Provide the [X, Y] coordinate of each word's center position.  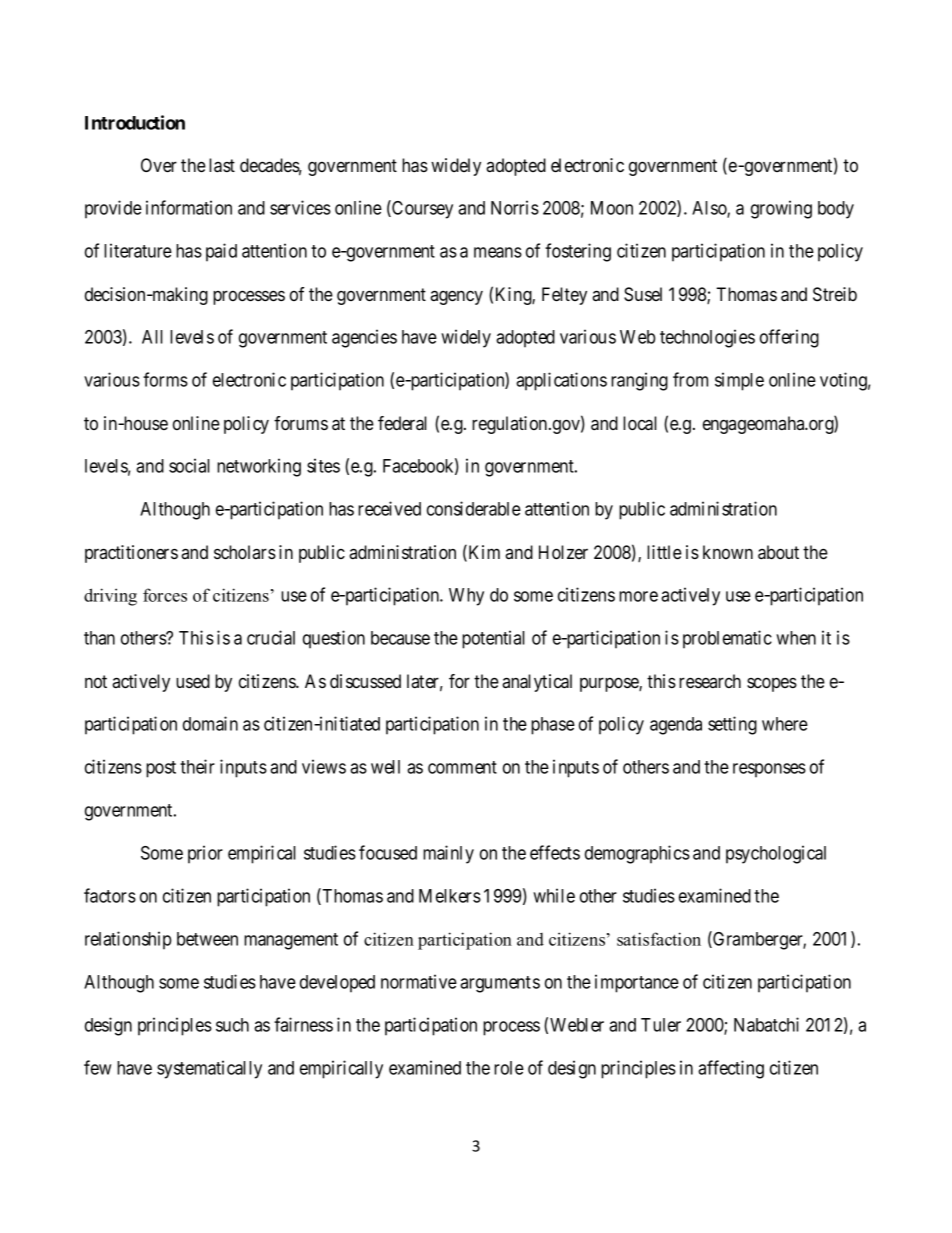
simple [739, 381]
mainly [448, 854]
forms [165, 379]
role [509, 1068]
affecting [731, 1069]
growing [781, 209]
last [222, 165]
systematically [209, 1069]
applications [561, 381]
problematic [727, 639]
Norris [515, 207]
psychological [776, 854]
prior [205, 854]
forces [165, 595]
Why [466, 597]
